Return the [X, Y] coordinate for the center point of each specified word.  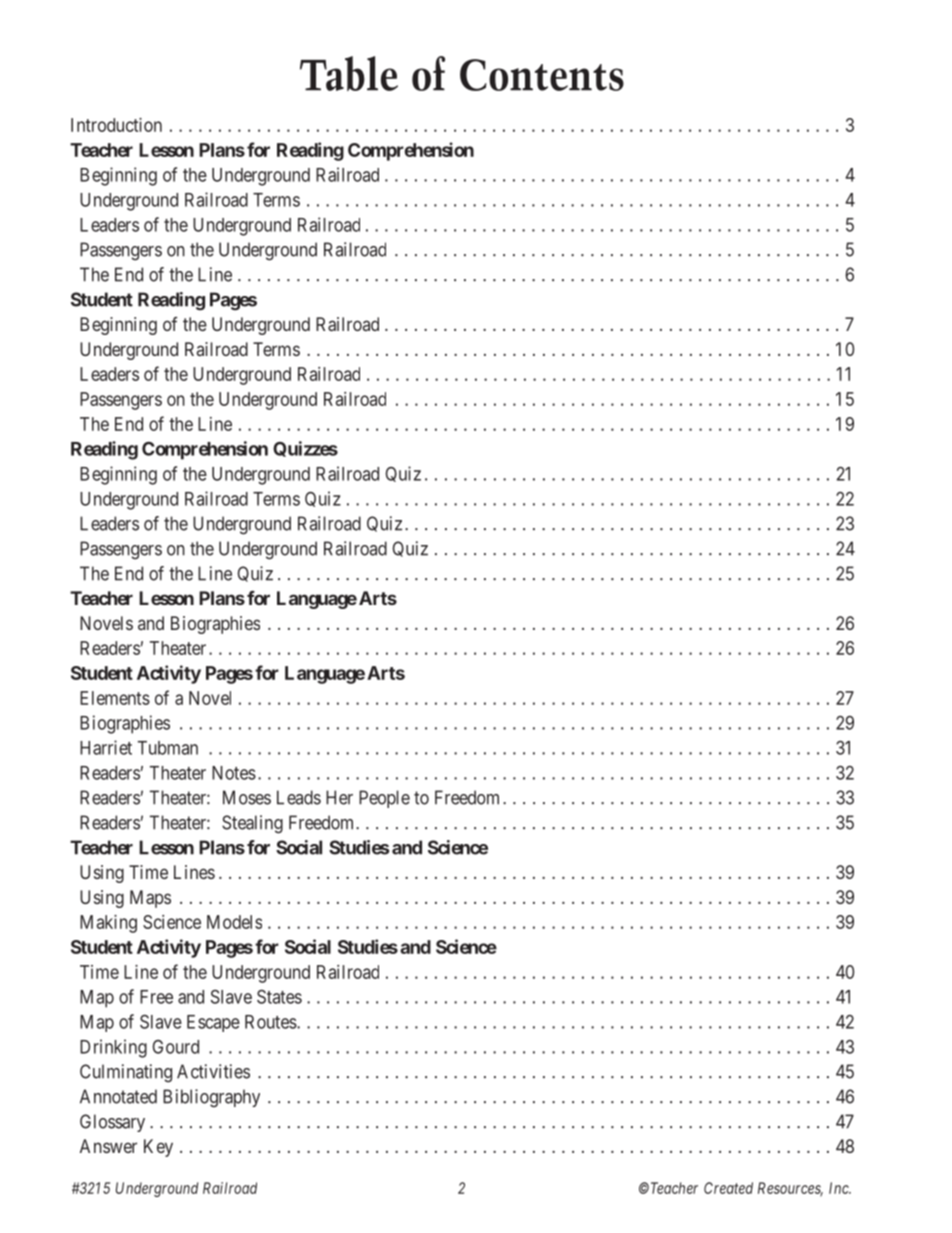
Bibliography [211, 1098]
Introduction [116, 125]
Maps [150, 899]
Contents [542, 75]
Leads [299, 797]
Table [349, 73]
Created [728, 1188]
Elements [115, 698]
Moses [247, 797]
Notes [234, 773]
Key [158, 1148]
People [384, 799]
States [279, 996]
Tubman [168, 748]
